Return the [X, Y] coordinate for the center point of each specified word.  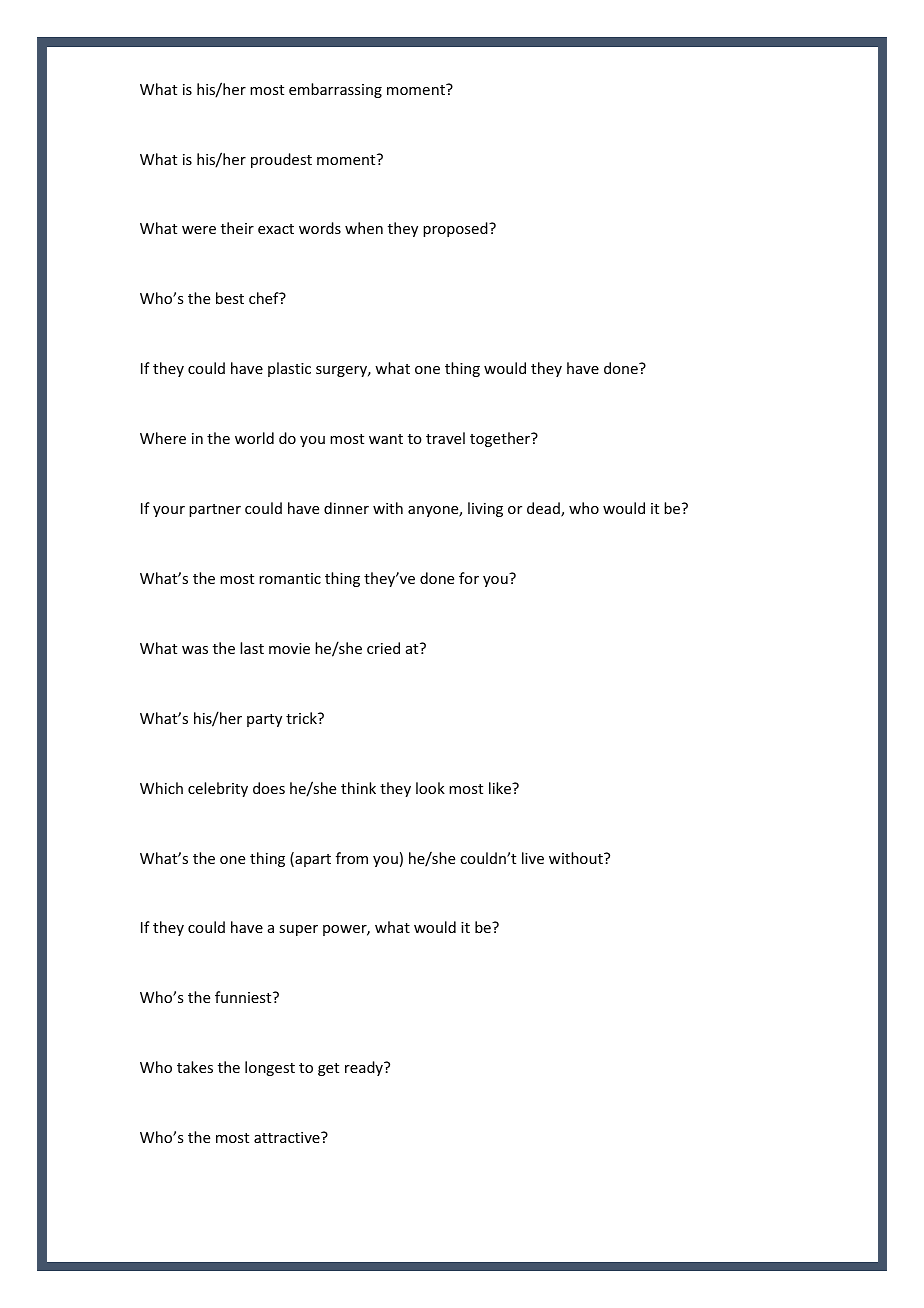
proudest [281, 160]
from [352, 858]
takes [195, 1067]
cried [383, 648]
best [230, 298]
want [386, 439]
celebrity [218, 789]
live [533, 858]
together [501, 439]
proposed [456, 229]
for [469, 578]
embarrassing [335, 90]
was [195, 650]
